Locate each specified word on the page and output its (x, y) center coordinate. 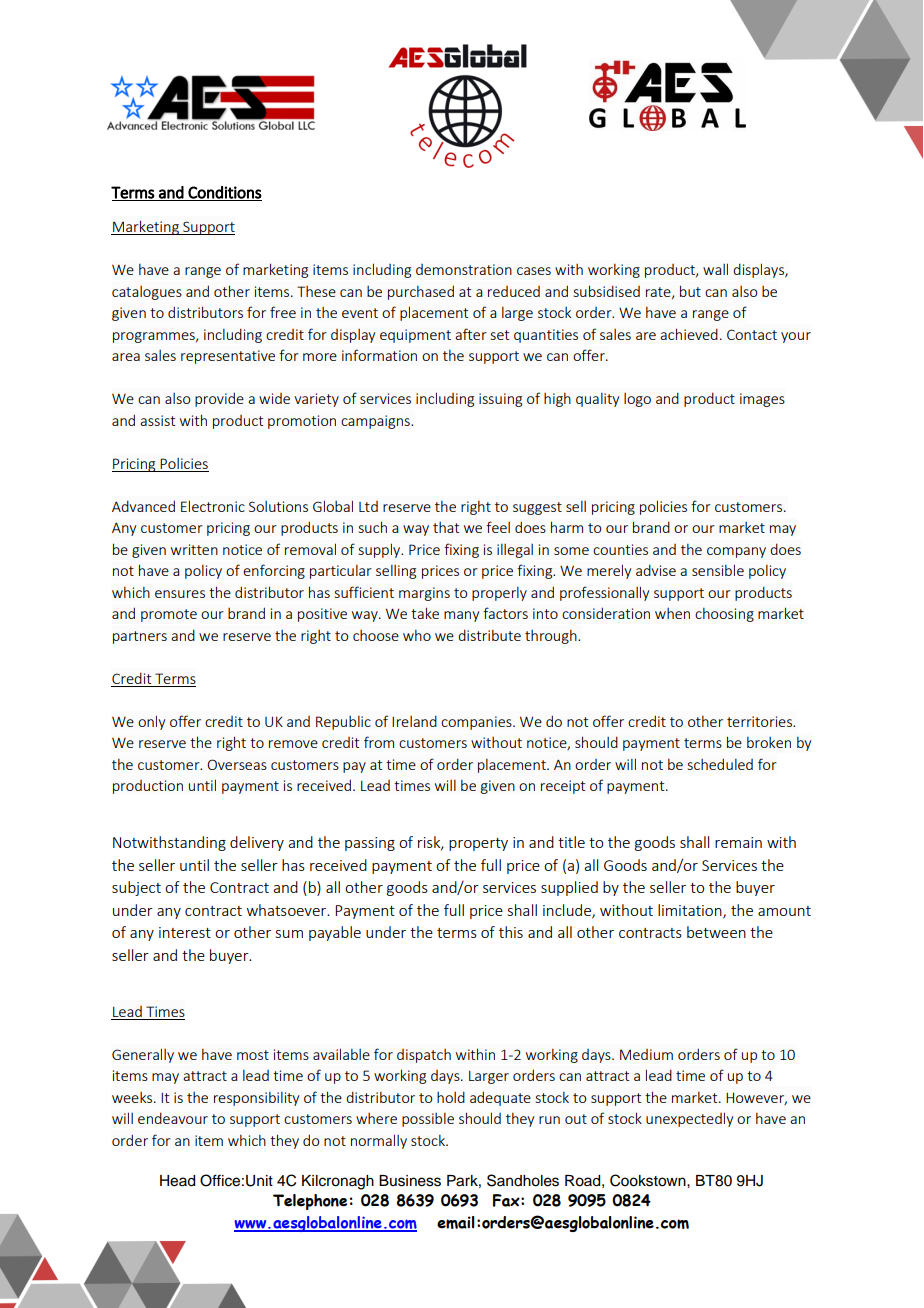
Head (177, 1181)
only (151, 722)
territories (761, 721)
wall (715, 269)
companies (477, 723)
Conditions (224, 193)
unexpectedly (689, 1119)
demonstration (464, 269)
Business (410, 1181)
